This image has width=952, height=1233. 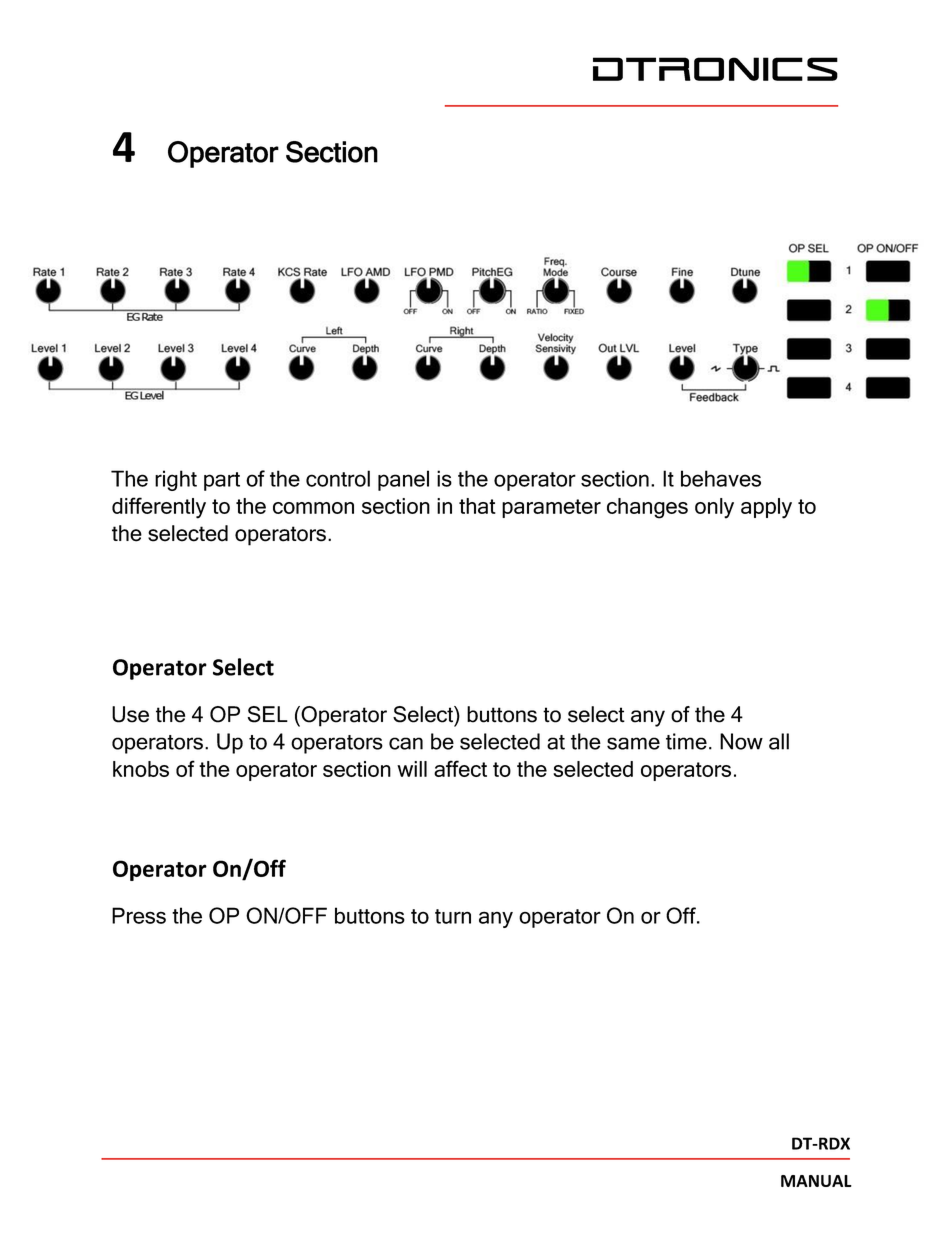 What do you see at coordinates (714, 508) in the image?
I see `only` at bounding box center [714, 508].
